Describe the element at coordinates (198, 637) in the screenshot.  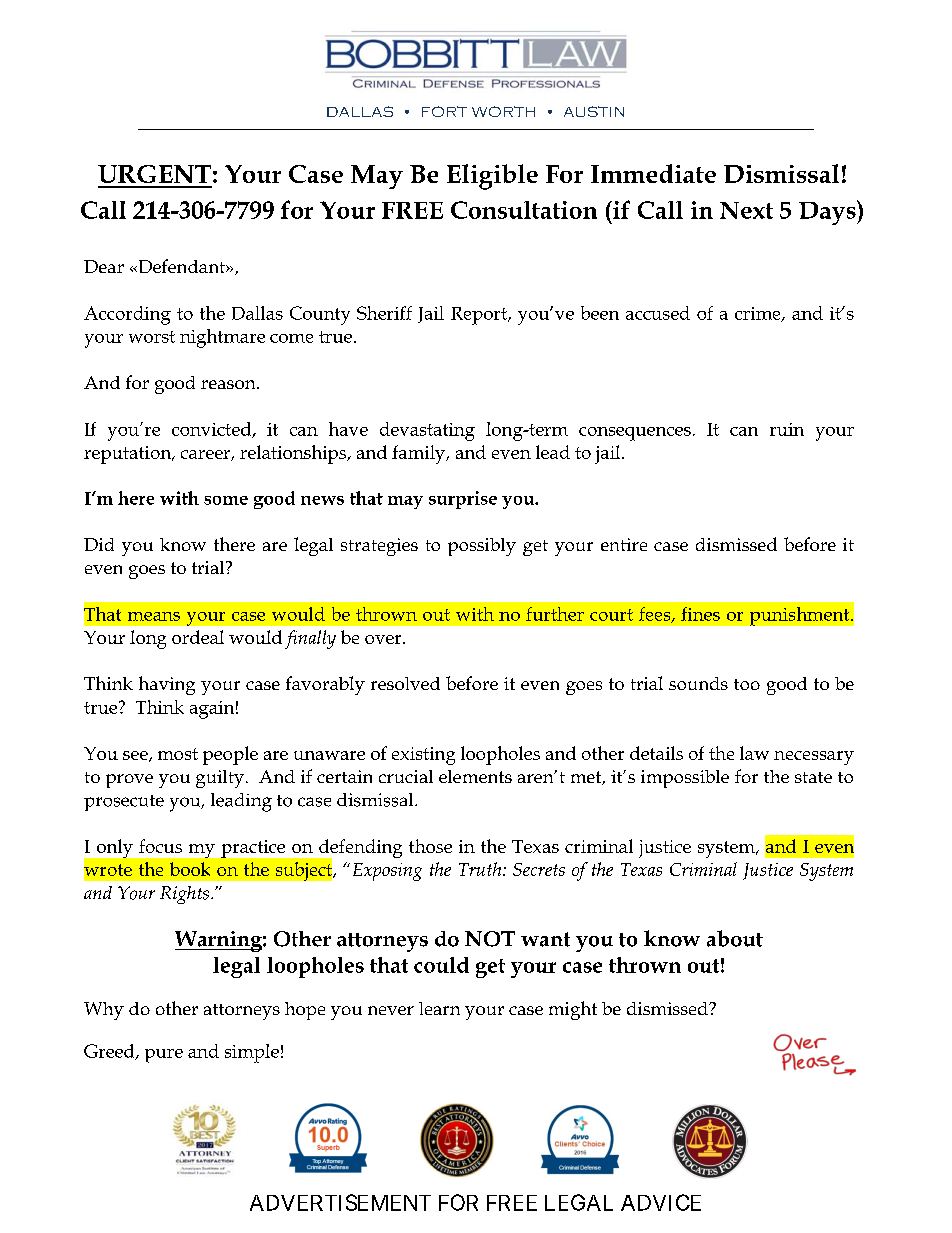
I see `ordeal` at that location.
